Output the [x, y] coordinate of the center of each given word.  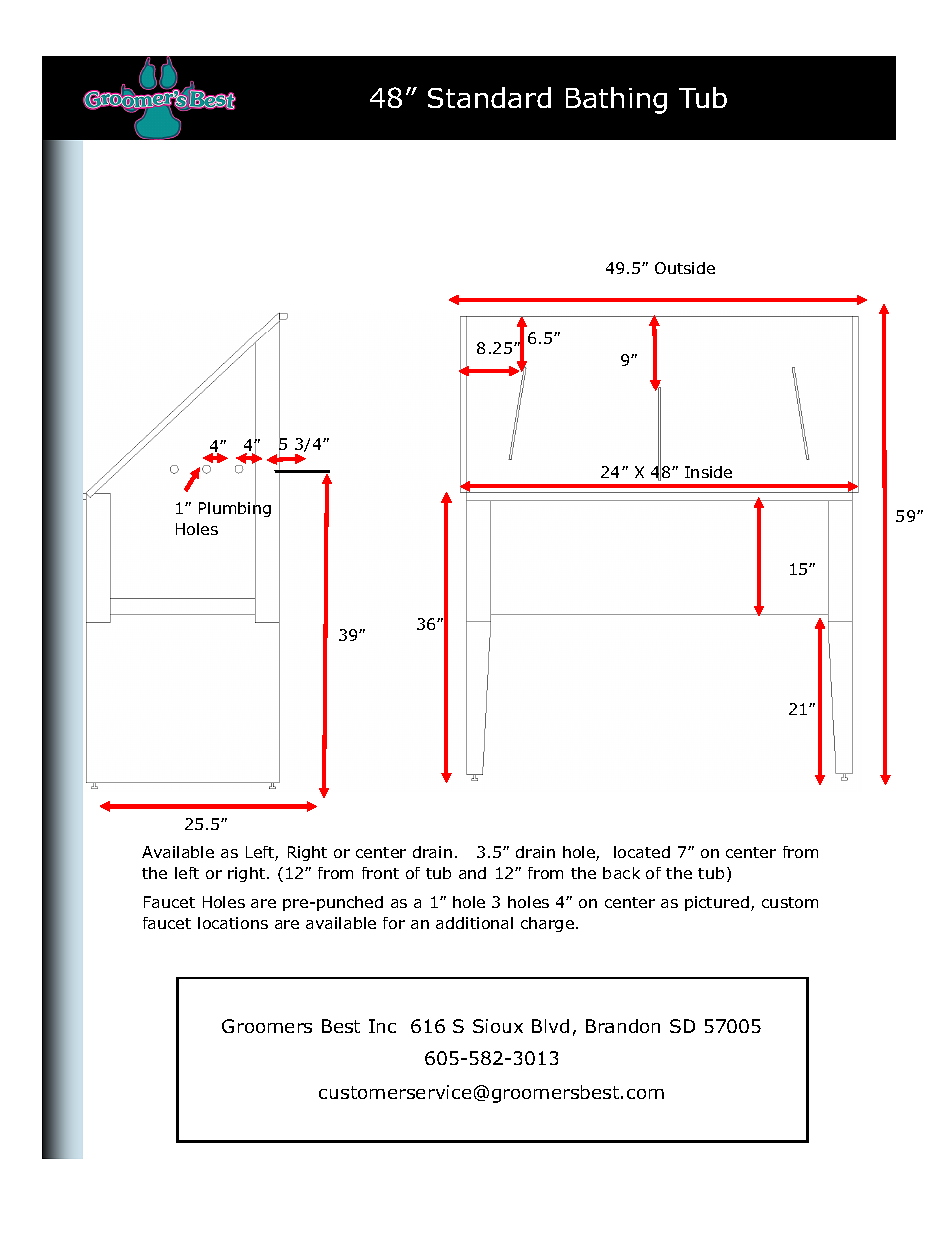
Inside [708, 472]
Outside [685, 268]
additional [474, 923]
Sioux [498, 1026]
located [642, 852]
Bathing [616, 100]
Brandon [623, 1026]
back [621, 873]
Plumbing [235, 510]
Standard [489, 97]
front [380, 873]
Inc [382, 1026]
